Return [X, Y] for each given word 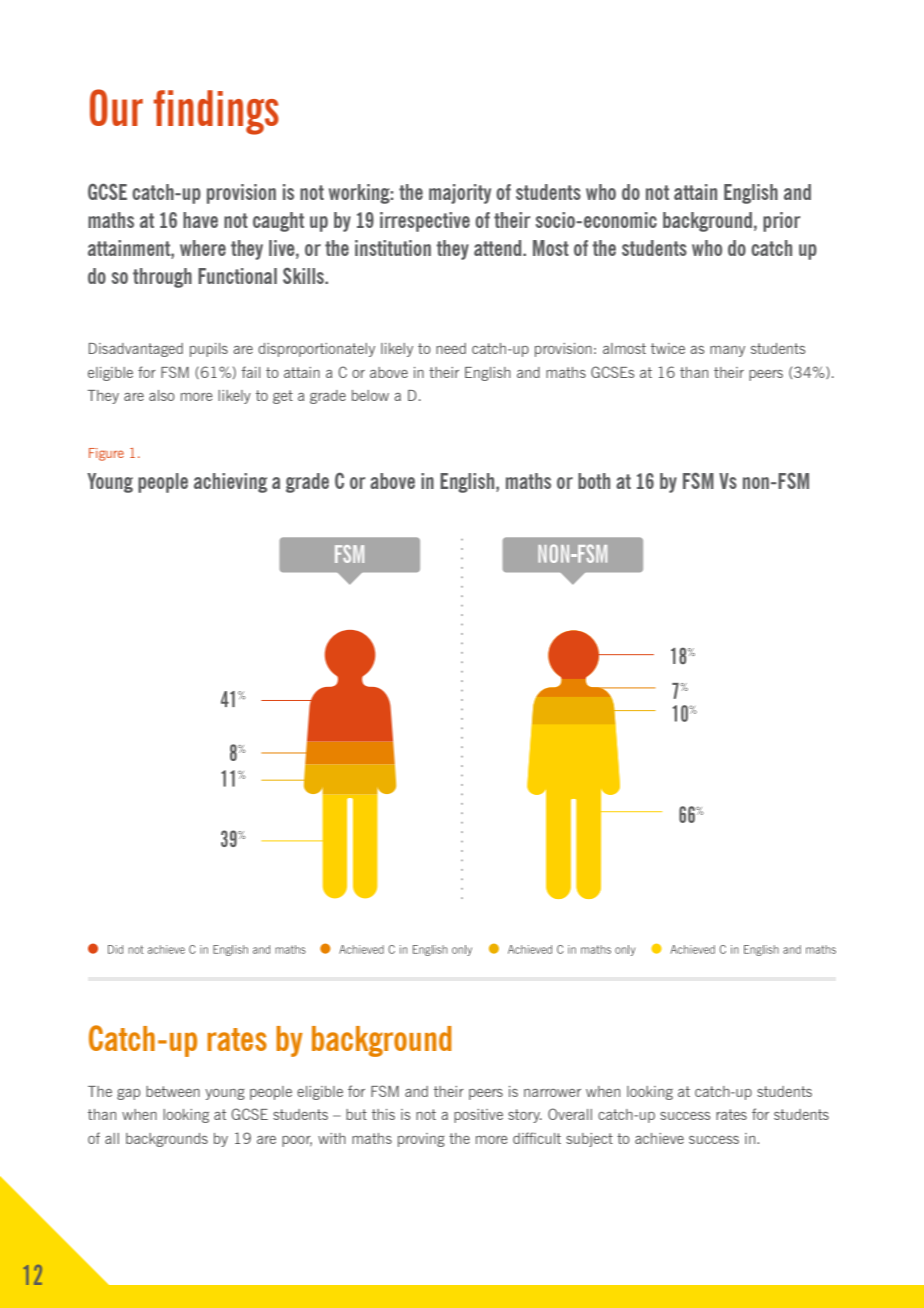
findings [216, 112]
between [173, 1091]
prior [781, 222]
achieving [230, 483]
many [727, 351]
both [594, 481]
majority [460, 194]
